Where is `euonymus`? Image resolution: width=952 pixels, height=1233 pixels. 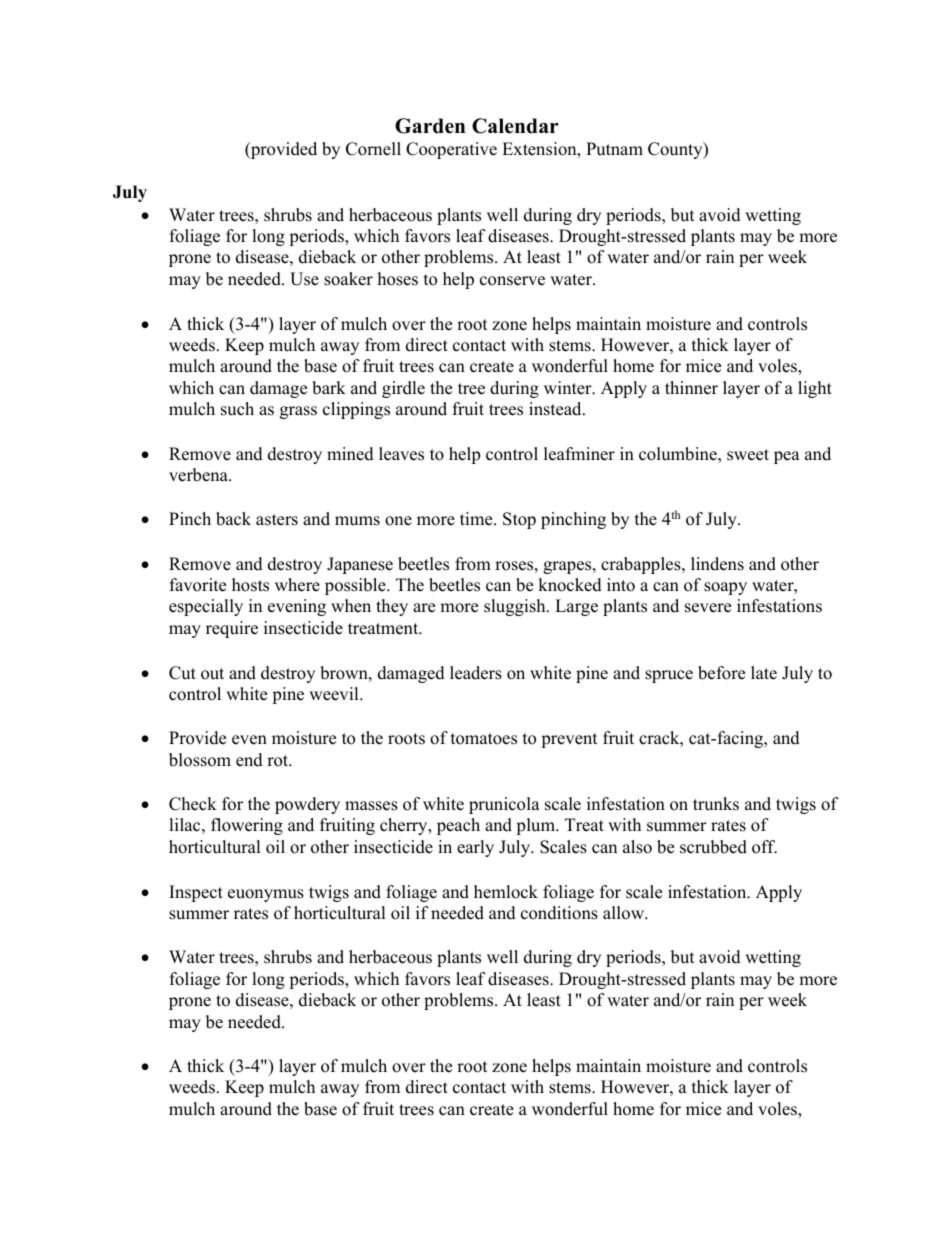 euonymus is located at coordinates (266, 895).
